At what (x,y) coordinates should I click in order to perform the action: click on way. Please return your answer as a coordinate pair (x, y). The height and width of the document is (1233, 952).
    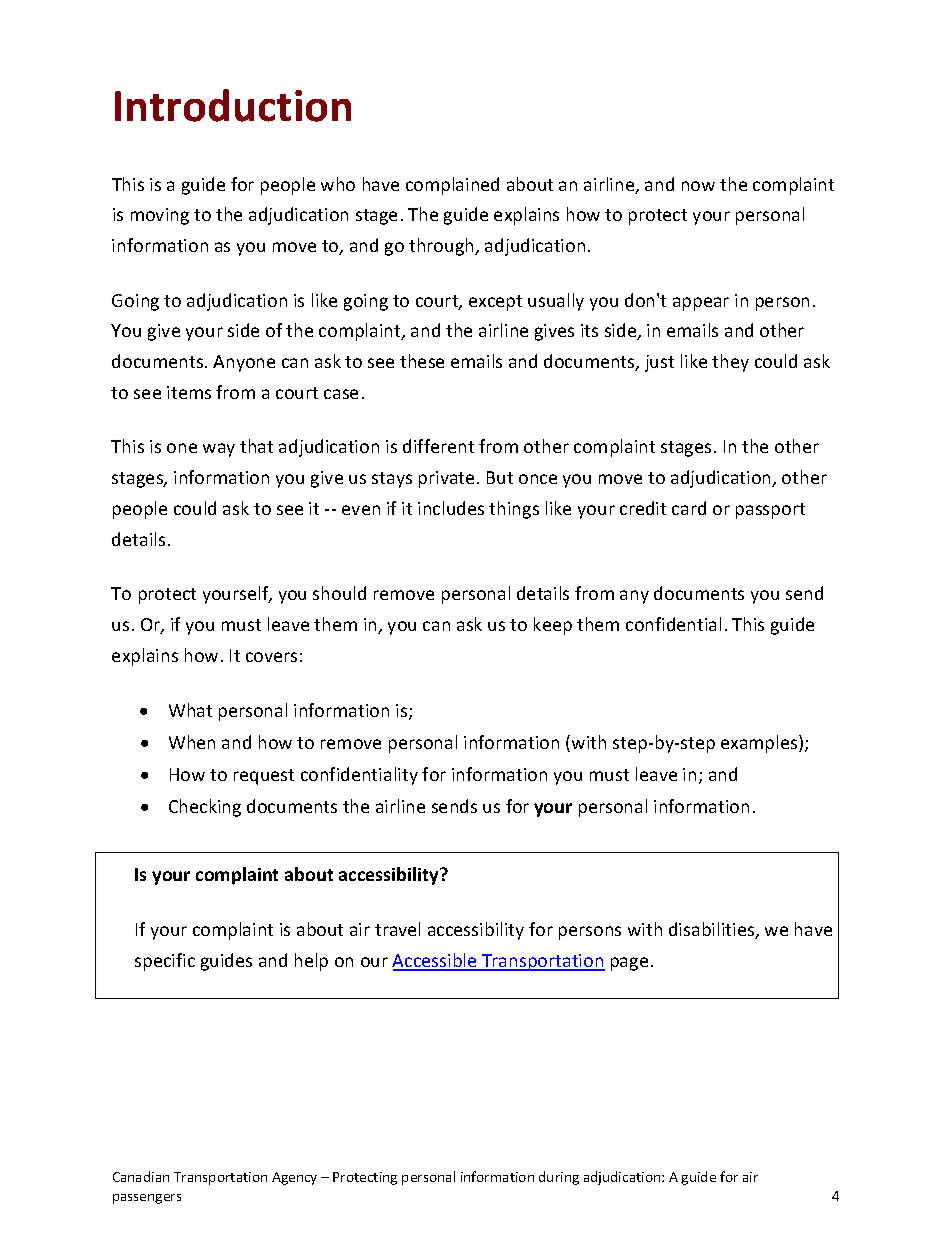
    Looking at the image, I should click on (219, 450).
